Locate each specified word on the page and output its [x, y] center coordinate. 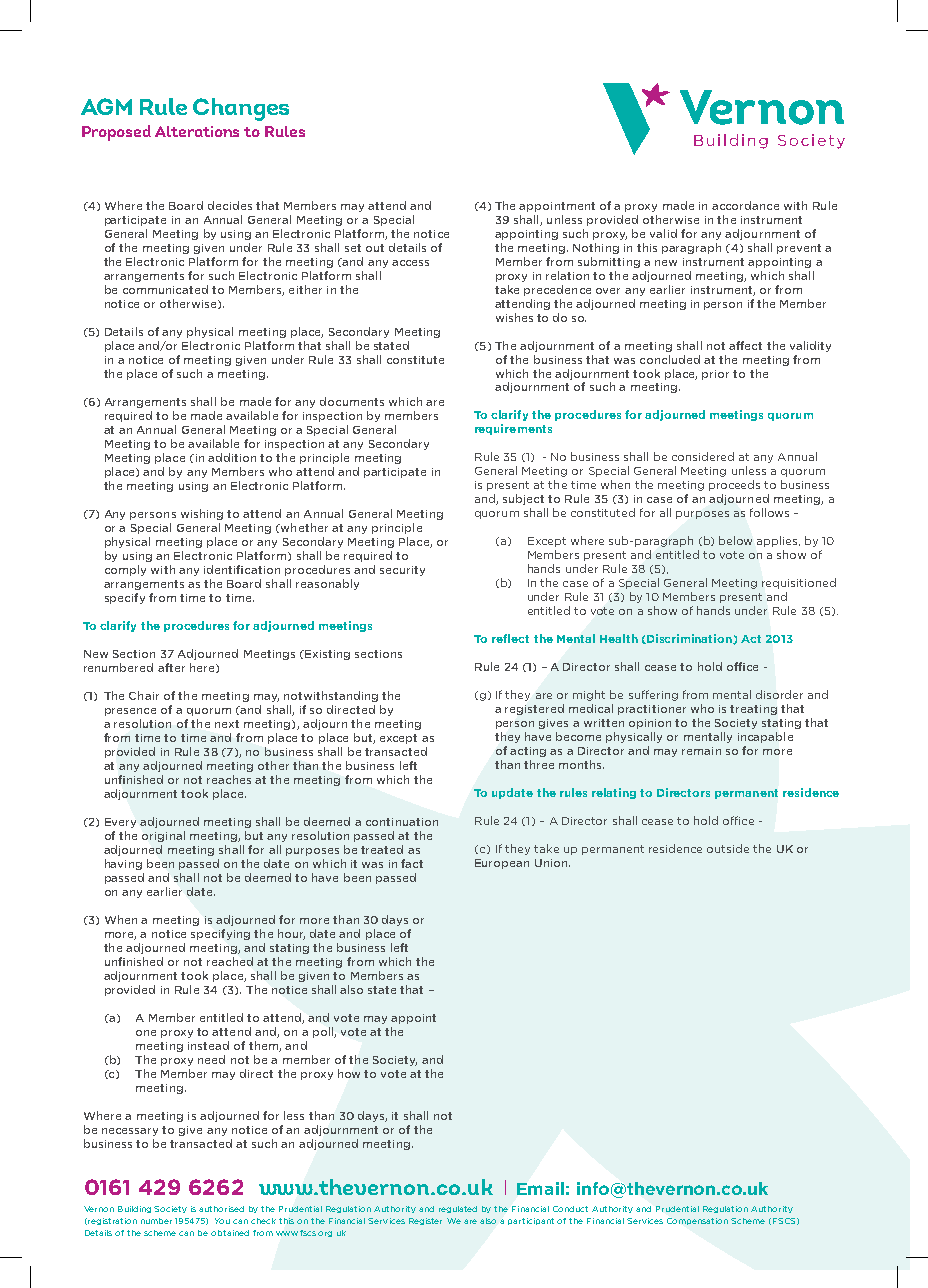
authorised [221, 1209]
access [410, 263]
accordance [745, 205]
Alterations [197, 131]
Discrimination [689, 639]
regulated [458, 1209]
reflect [510, 638]
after [171, 667]
